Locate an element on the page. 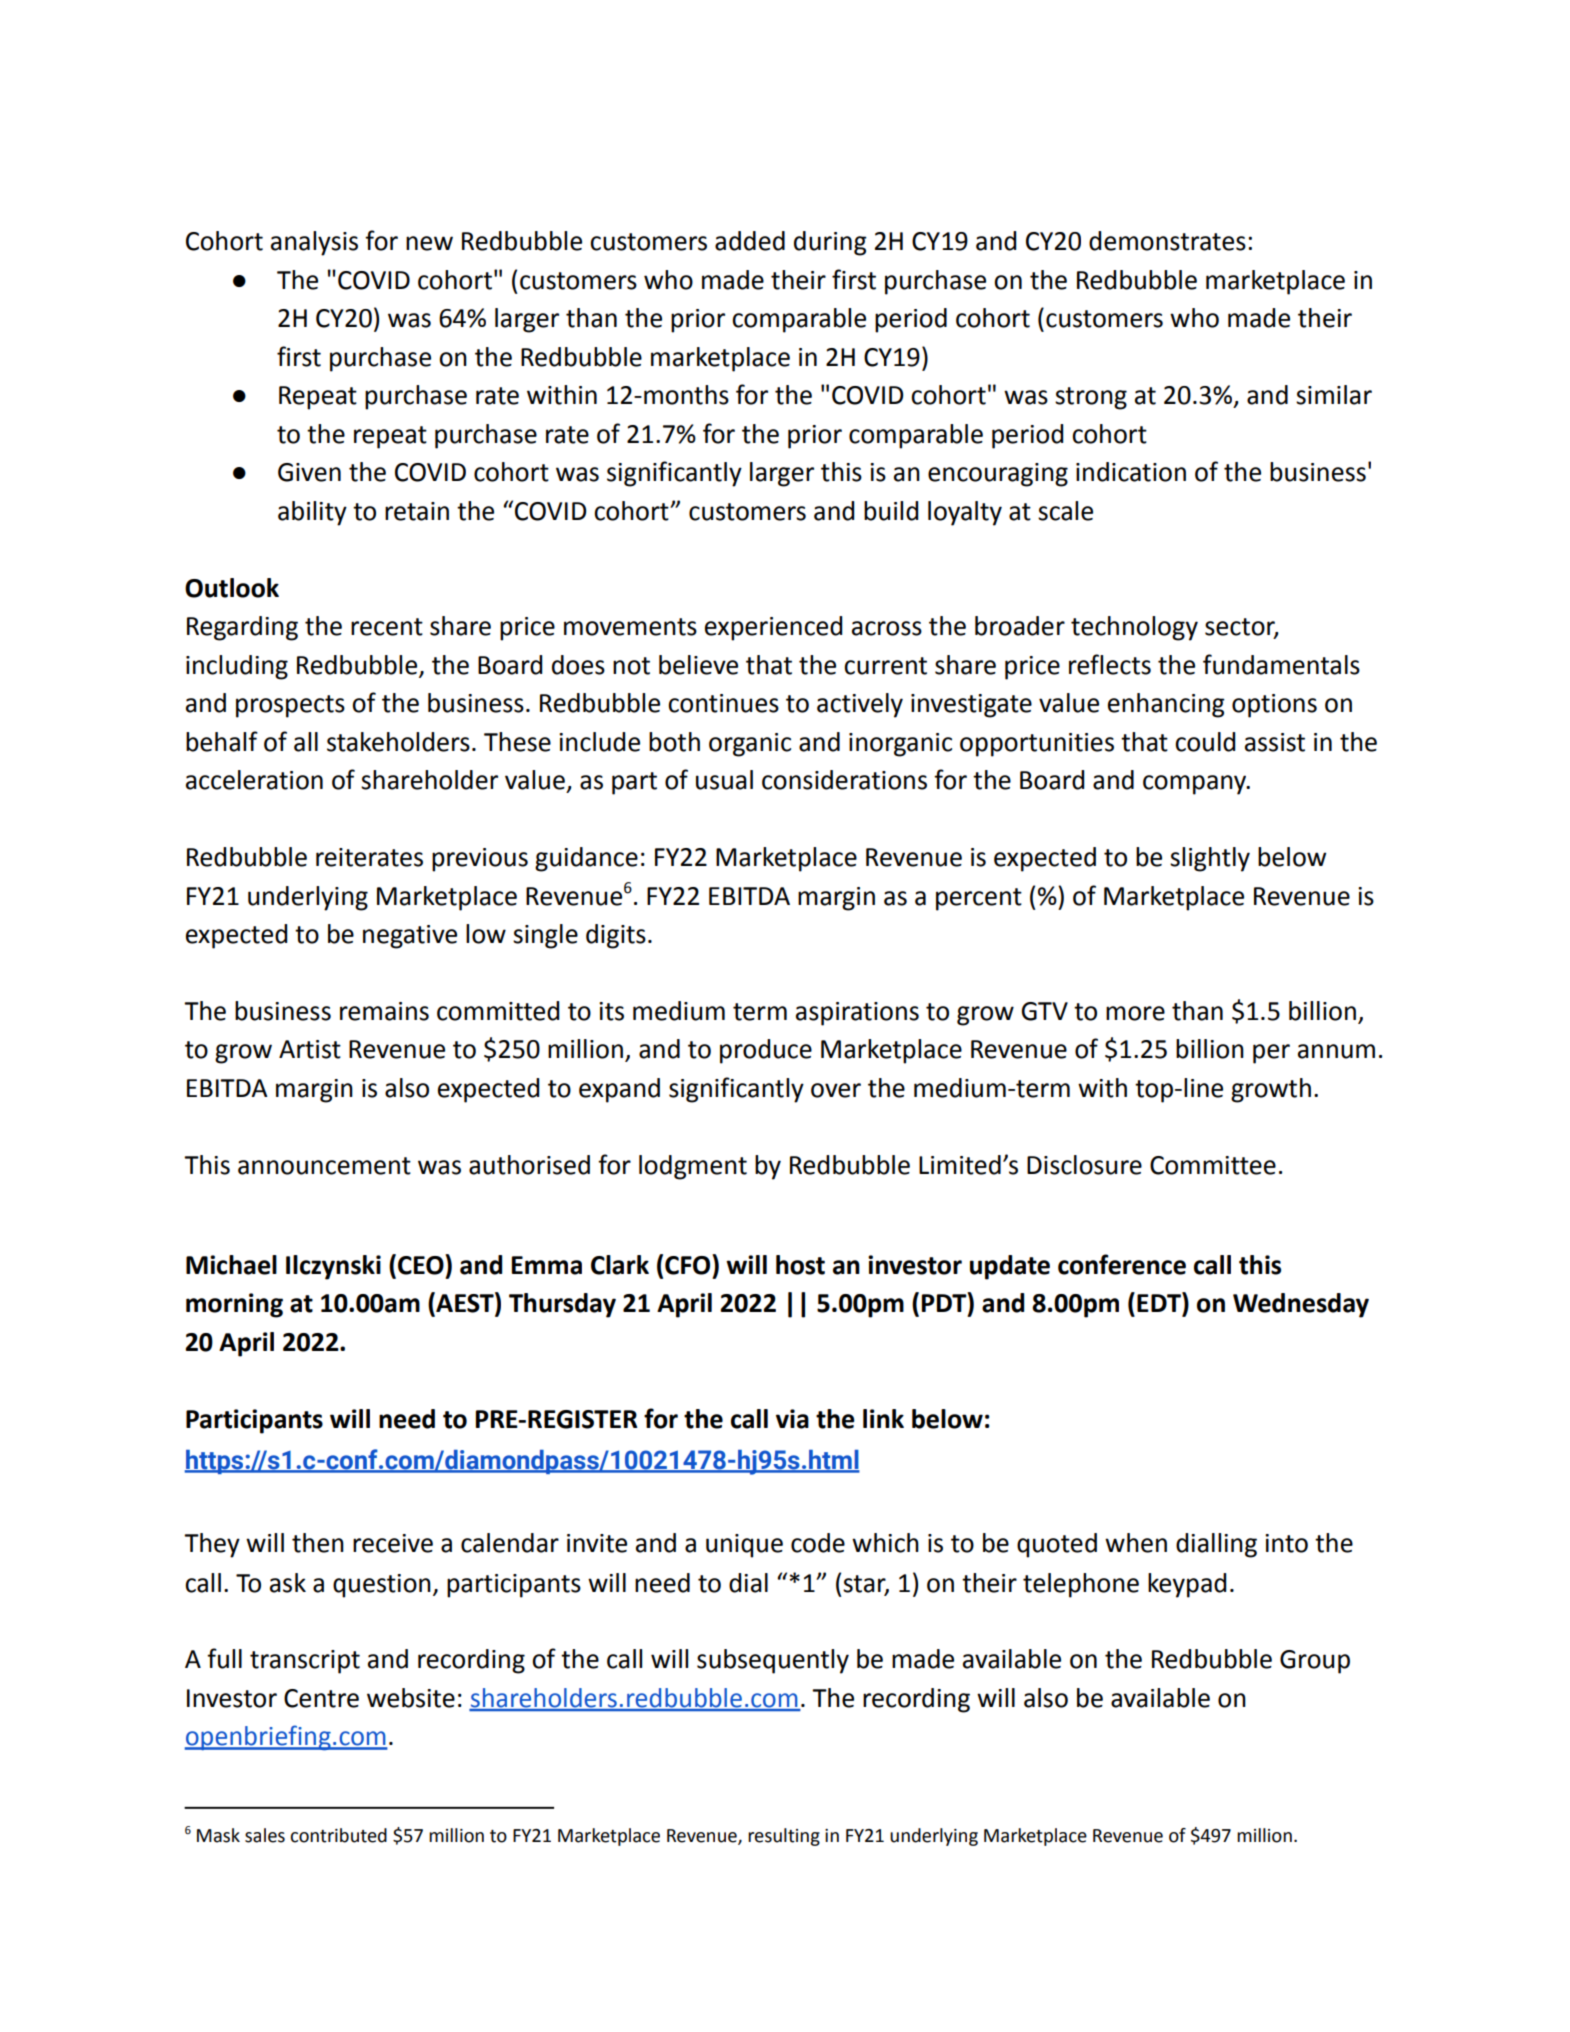 This document has width=1570, height=2032. resulting is located at coordinates (784, 1837).
